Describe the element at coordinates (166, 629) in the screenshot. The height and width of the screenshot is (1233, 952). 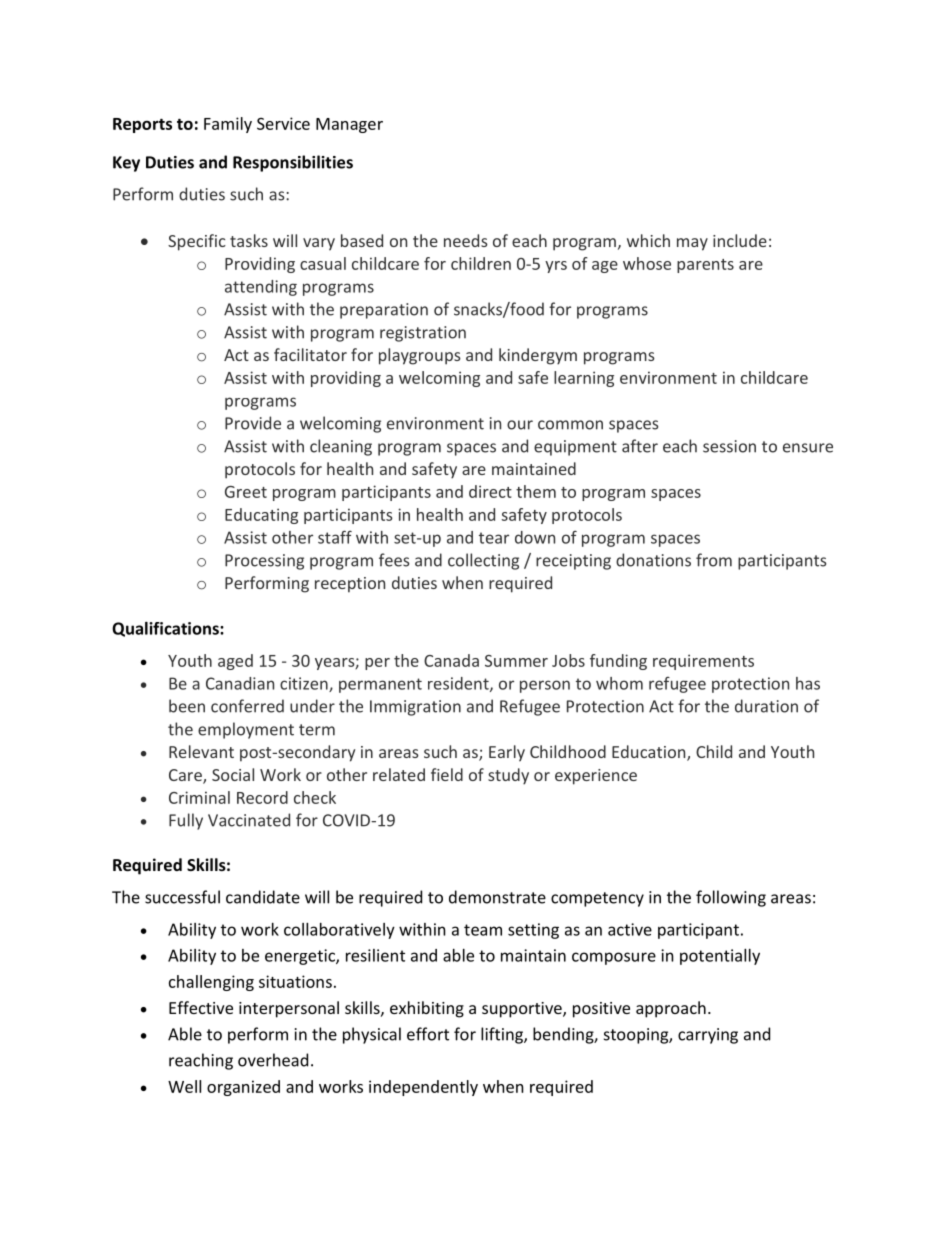
I see `Qualifications` at that location.
